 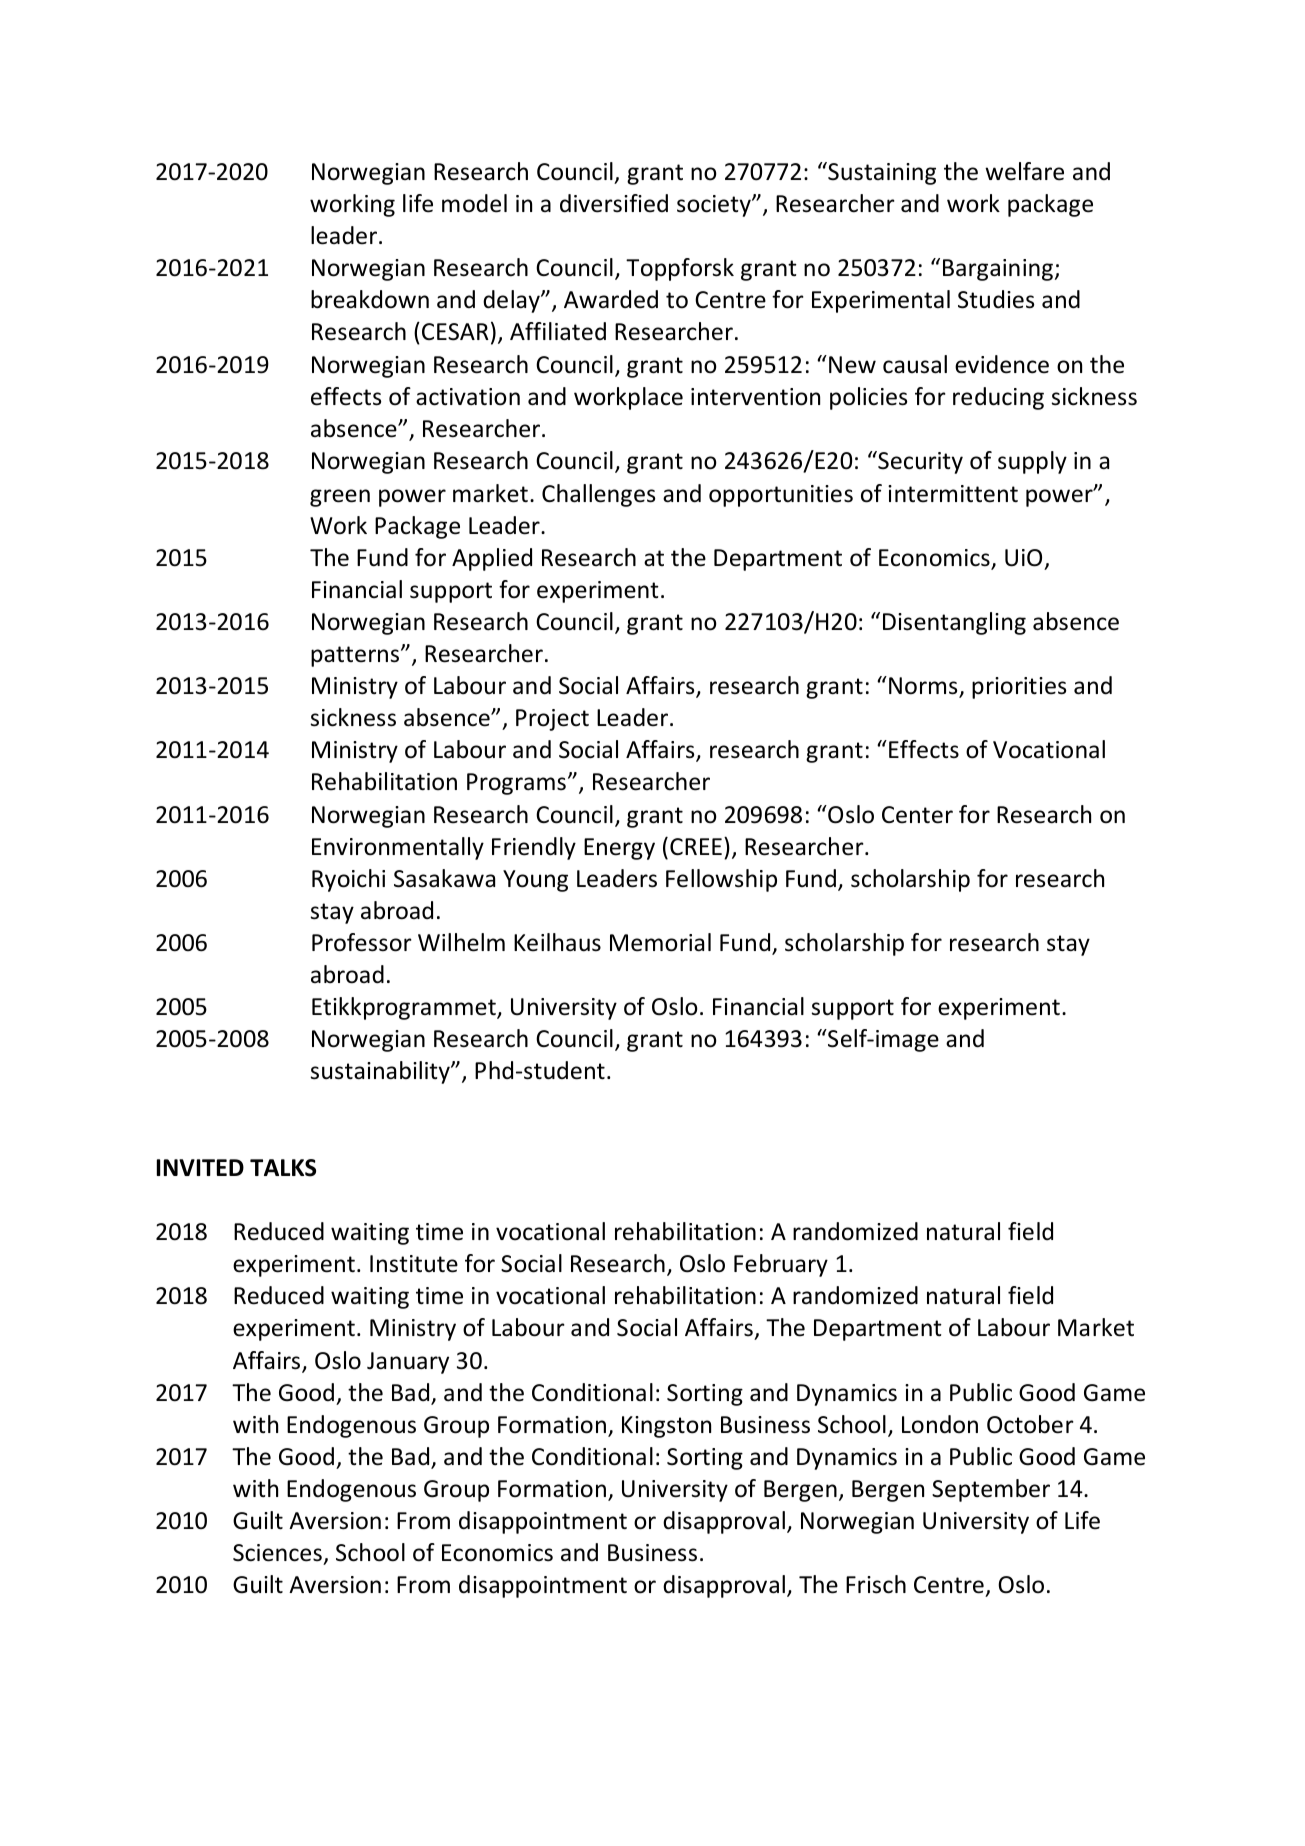 What do you see at coordinates (917, 815) in the page?
I see `Center` at bounding box center [917, 815].
